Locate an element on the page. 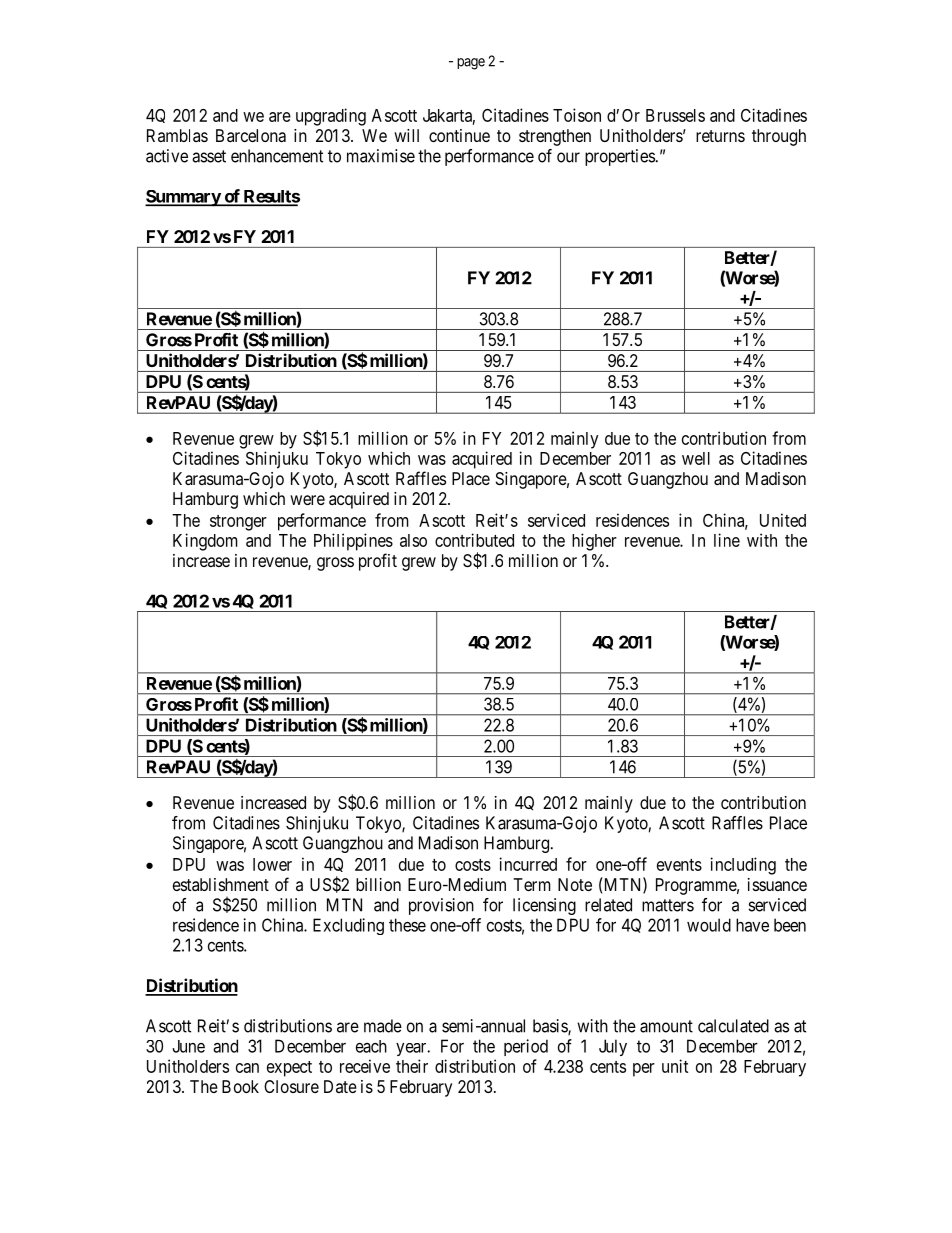 This image has height=1233, width=952. Barcelona is located at coordinates (251, 135).
